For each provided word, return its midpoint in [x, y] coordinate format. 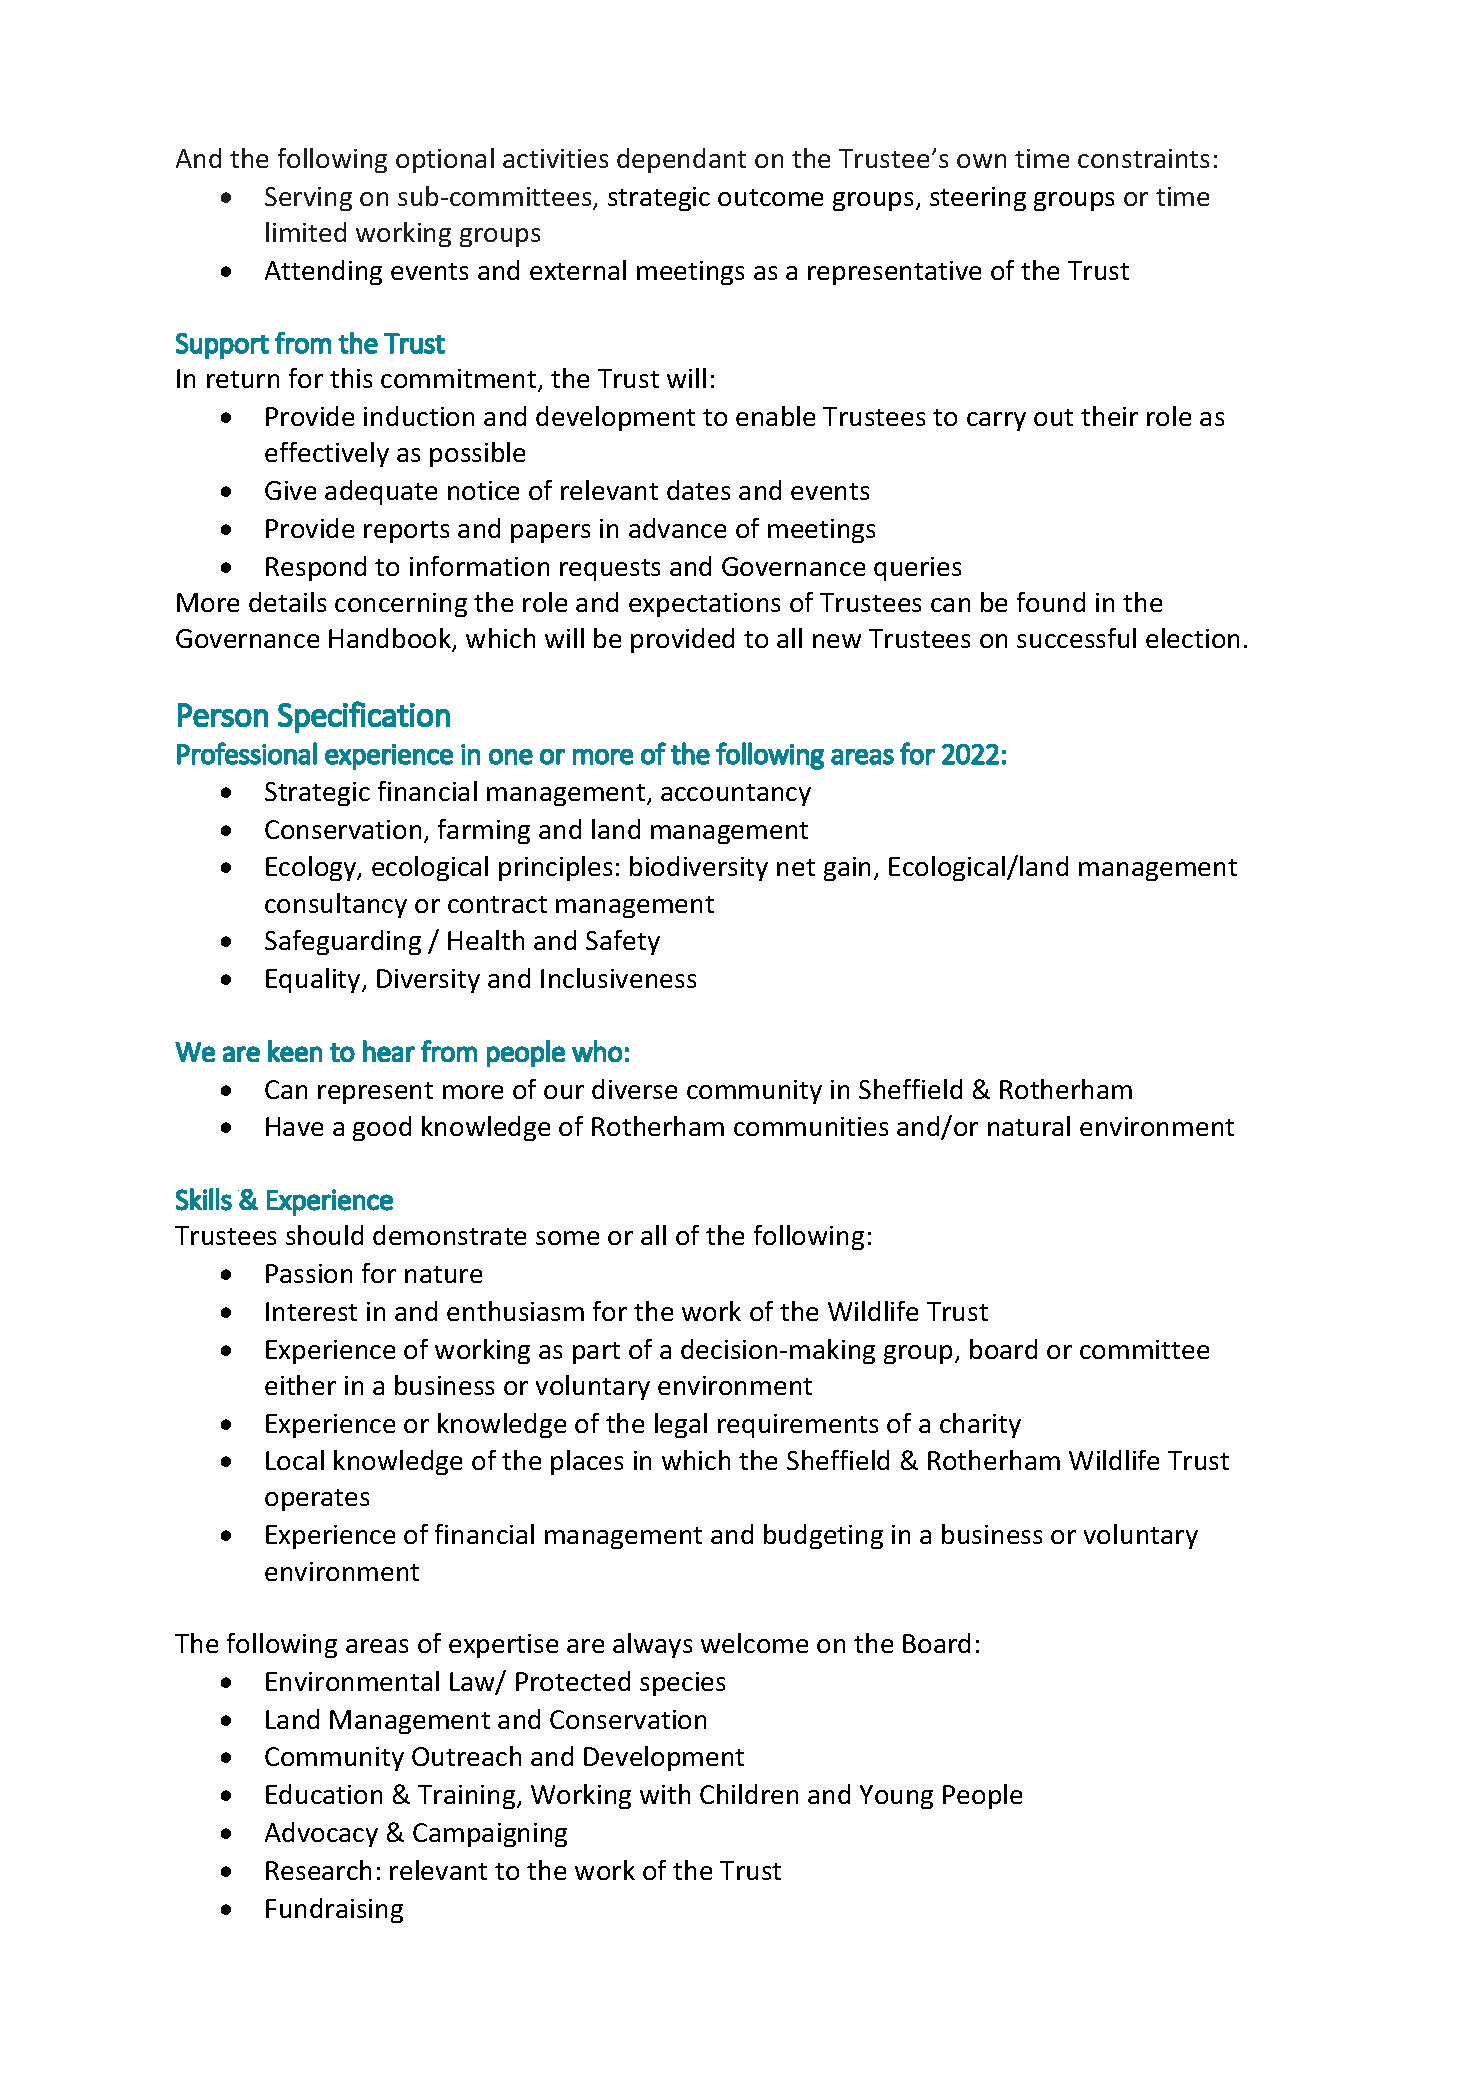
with [665, 1794]
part [596, 1353]
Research [318, 1870]
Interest [311, 1311]
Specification [364, 717]
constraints [1143, 158]
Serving [308, 199]
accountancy [736, 795]
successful [1076, 638]
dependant [681, 160]
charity [980, 1425]
